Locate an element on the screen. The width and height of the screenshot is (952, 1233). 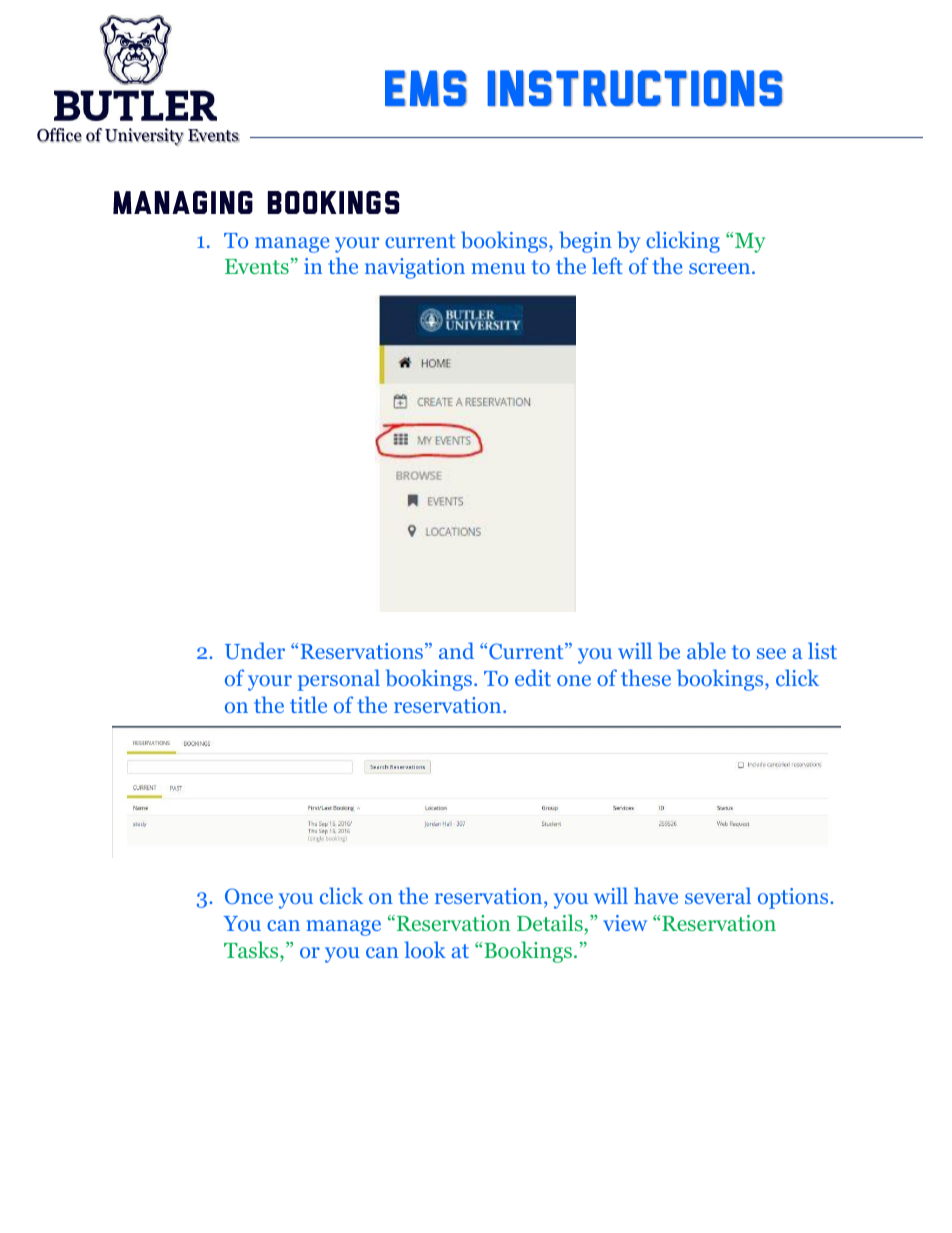
navigation is located at coordinates (415, 268).
